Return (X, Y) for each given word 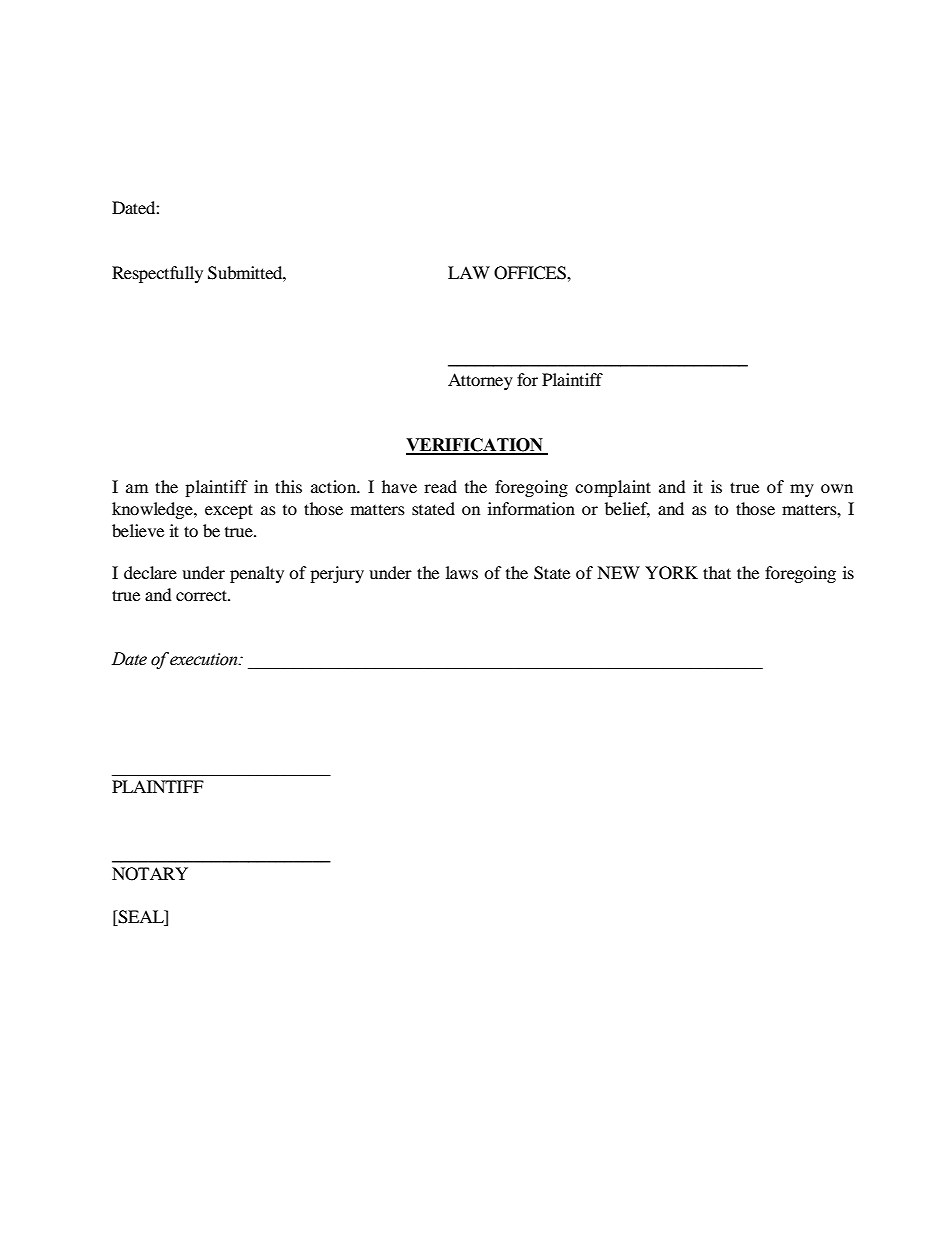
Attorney (480, 381)
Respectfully (157, 274)
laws (462, 572)
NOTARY (150, 874)
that (717, 572)
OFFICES (531, 273)
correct (202, 595)
